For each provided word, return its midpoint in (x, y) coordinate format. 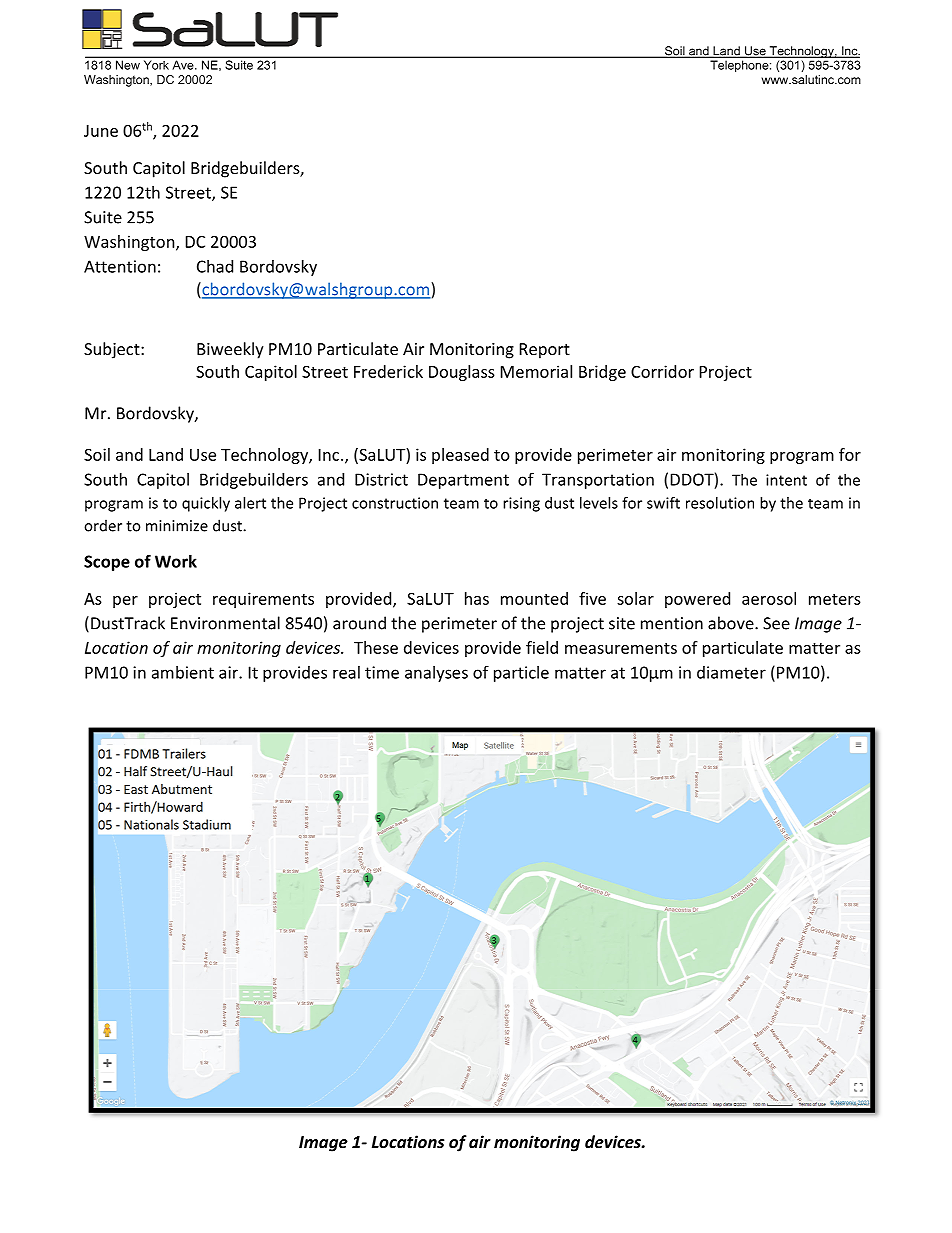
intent (786, 480)
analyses (436, 674)
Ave (184, 65)
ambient (183, 672)
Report (545, 351)
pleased (460, 456)
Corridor (662, 371)
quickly (206, 504)
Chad (215, 266)
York (156, 65)
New (128, 65)
